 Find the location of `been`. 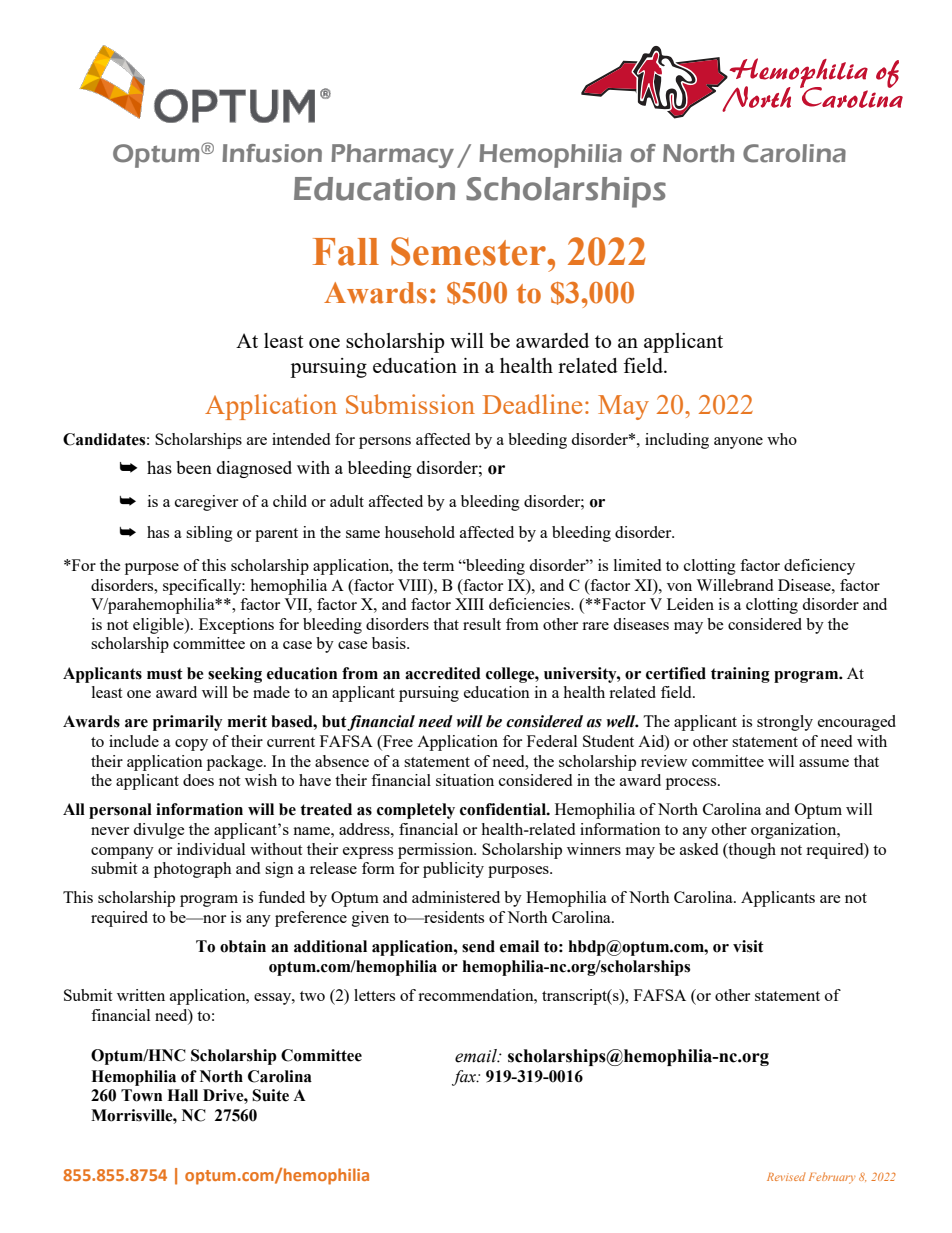

been is located at coordinates (194, 467).
